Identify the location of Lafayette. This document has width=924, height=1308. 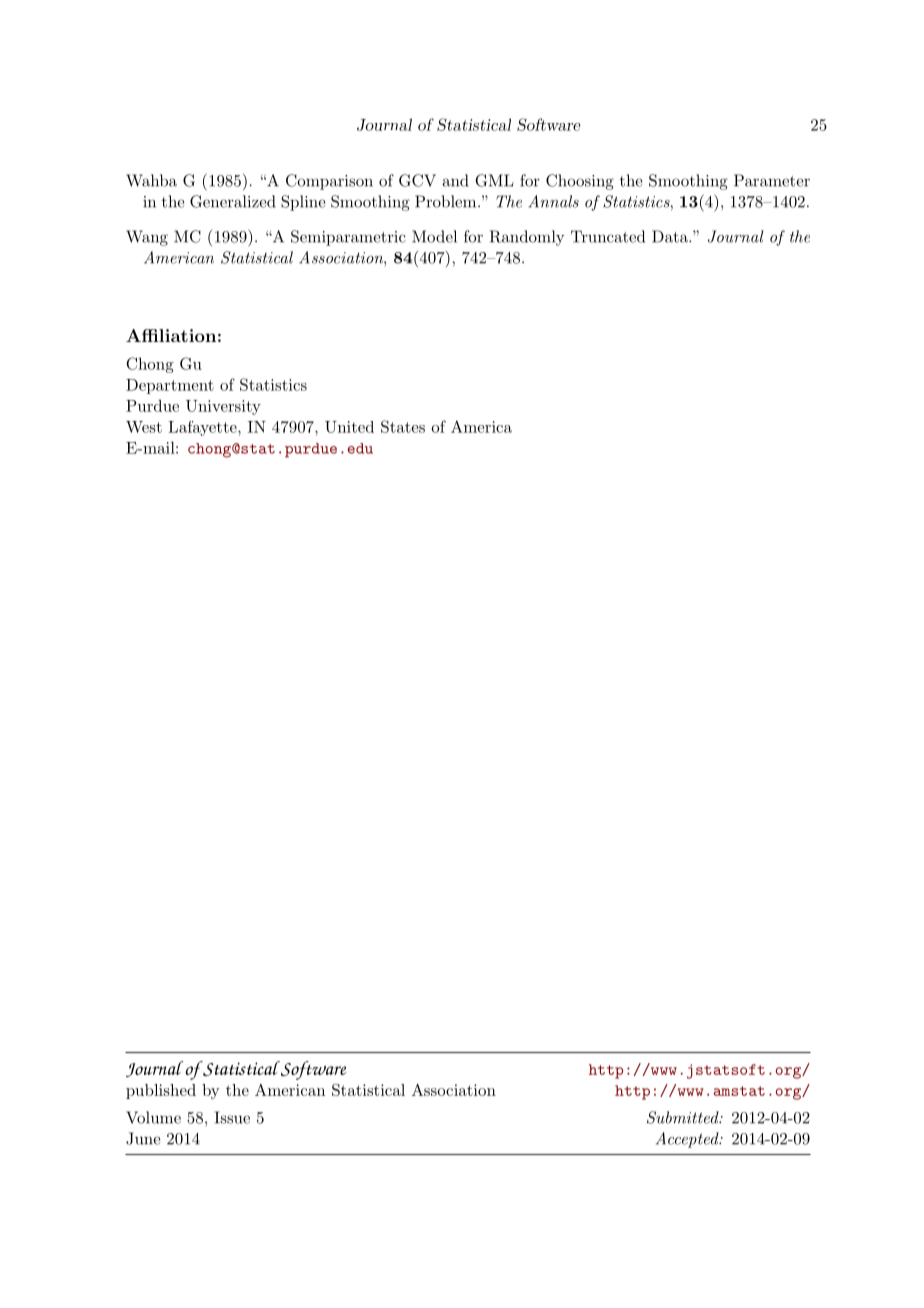
(203, 428).
